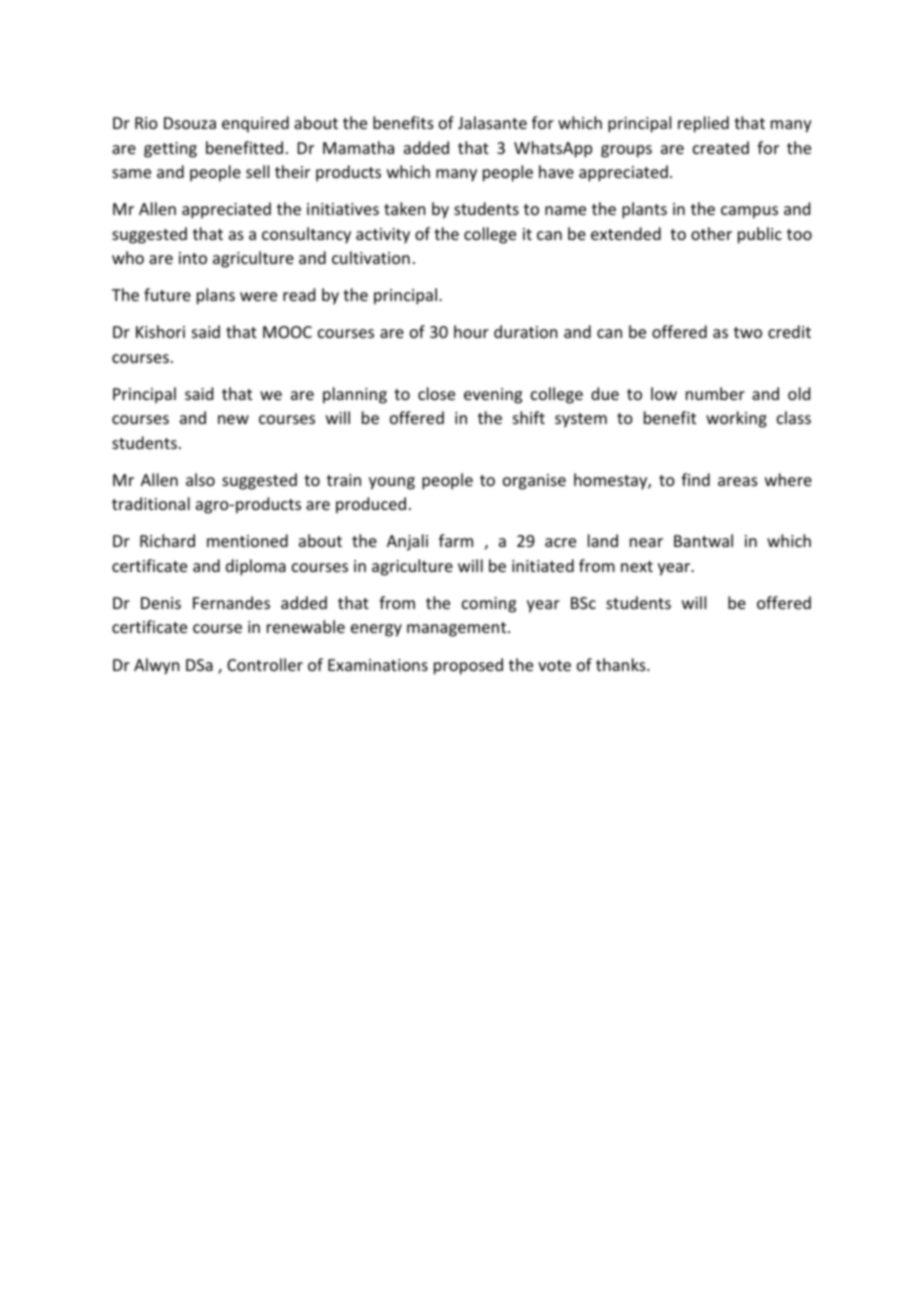  I want to click on mentioned, so click(247, 540).
